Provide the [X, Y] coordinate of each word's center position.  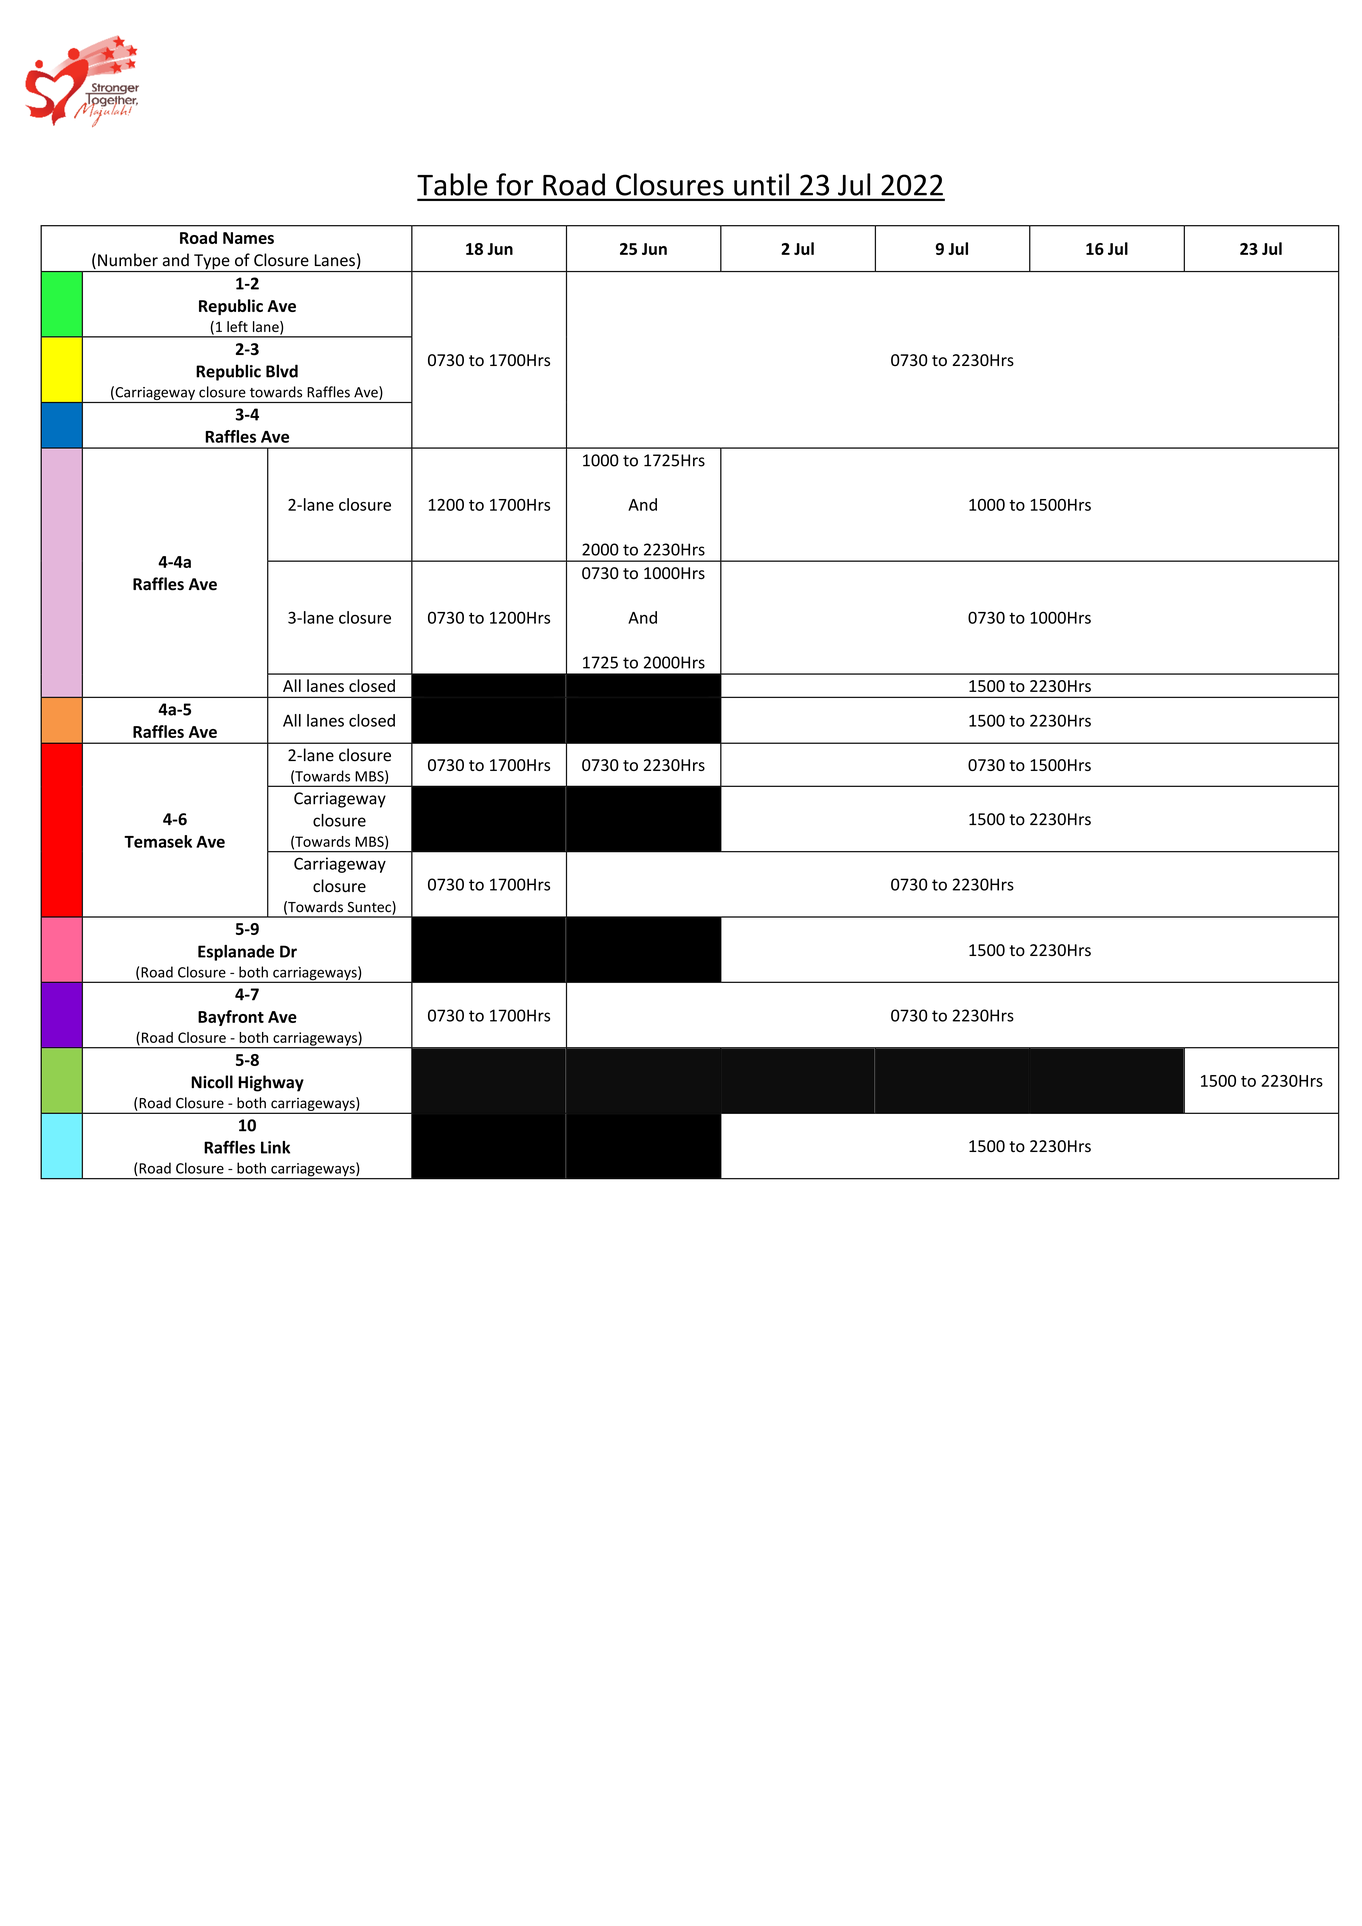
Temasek [158, 841]
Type [212, 263]
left [237, 326]
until [761, 184]
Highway [271, 1083]
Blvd [282, 371]
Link [275, 1147]
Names [248, 238]
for [514, 184]
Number [128, 260]
